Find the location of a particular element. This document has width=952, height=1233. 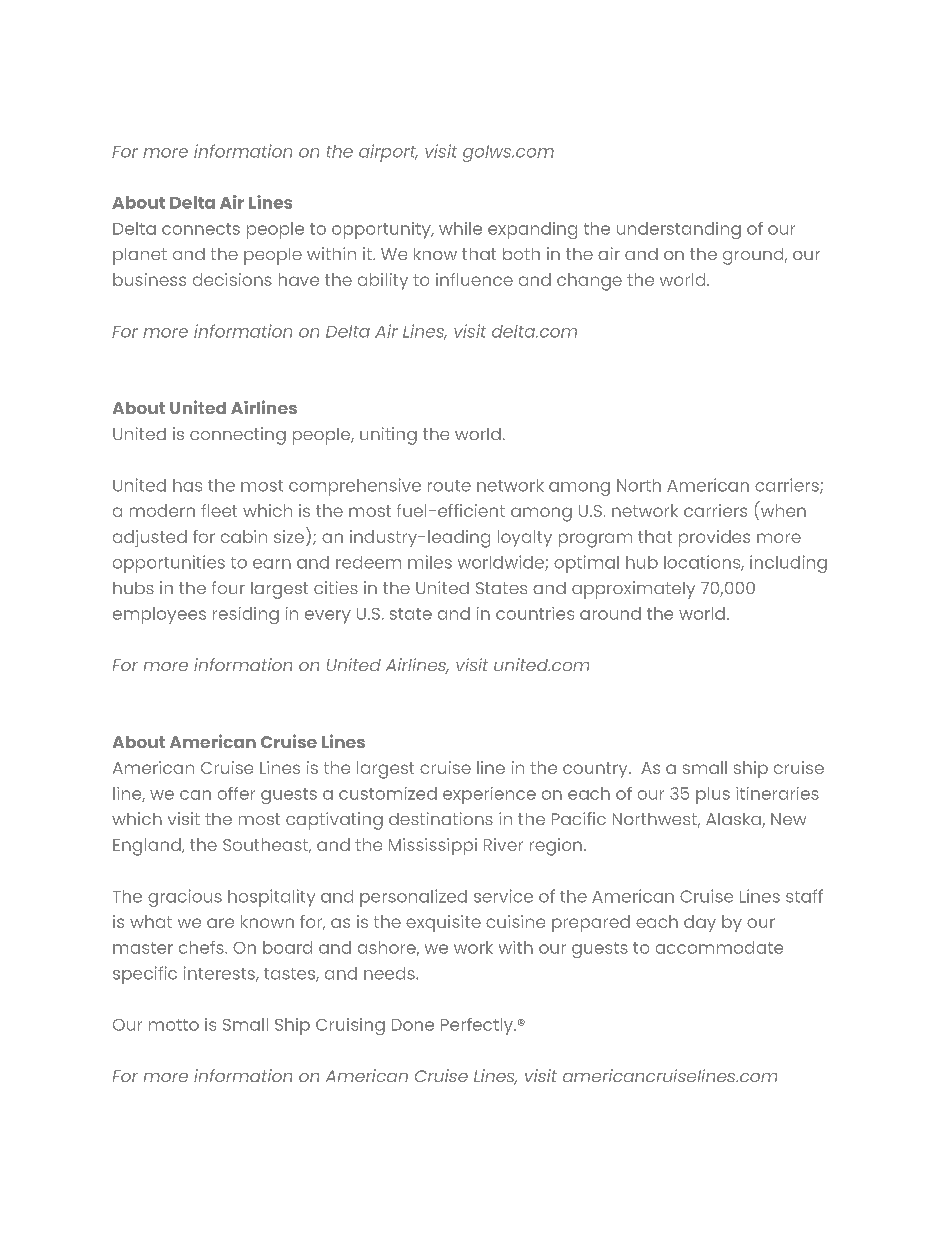

four is located at coordinates (228, 587).
